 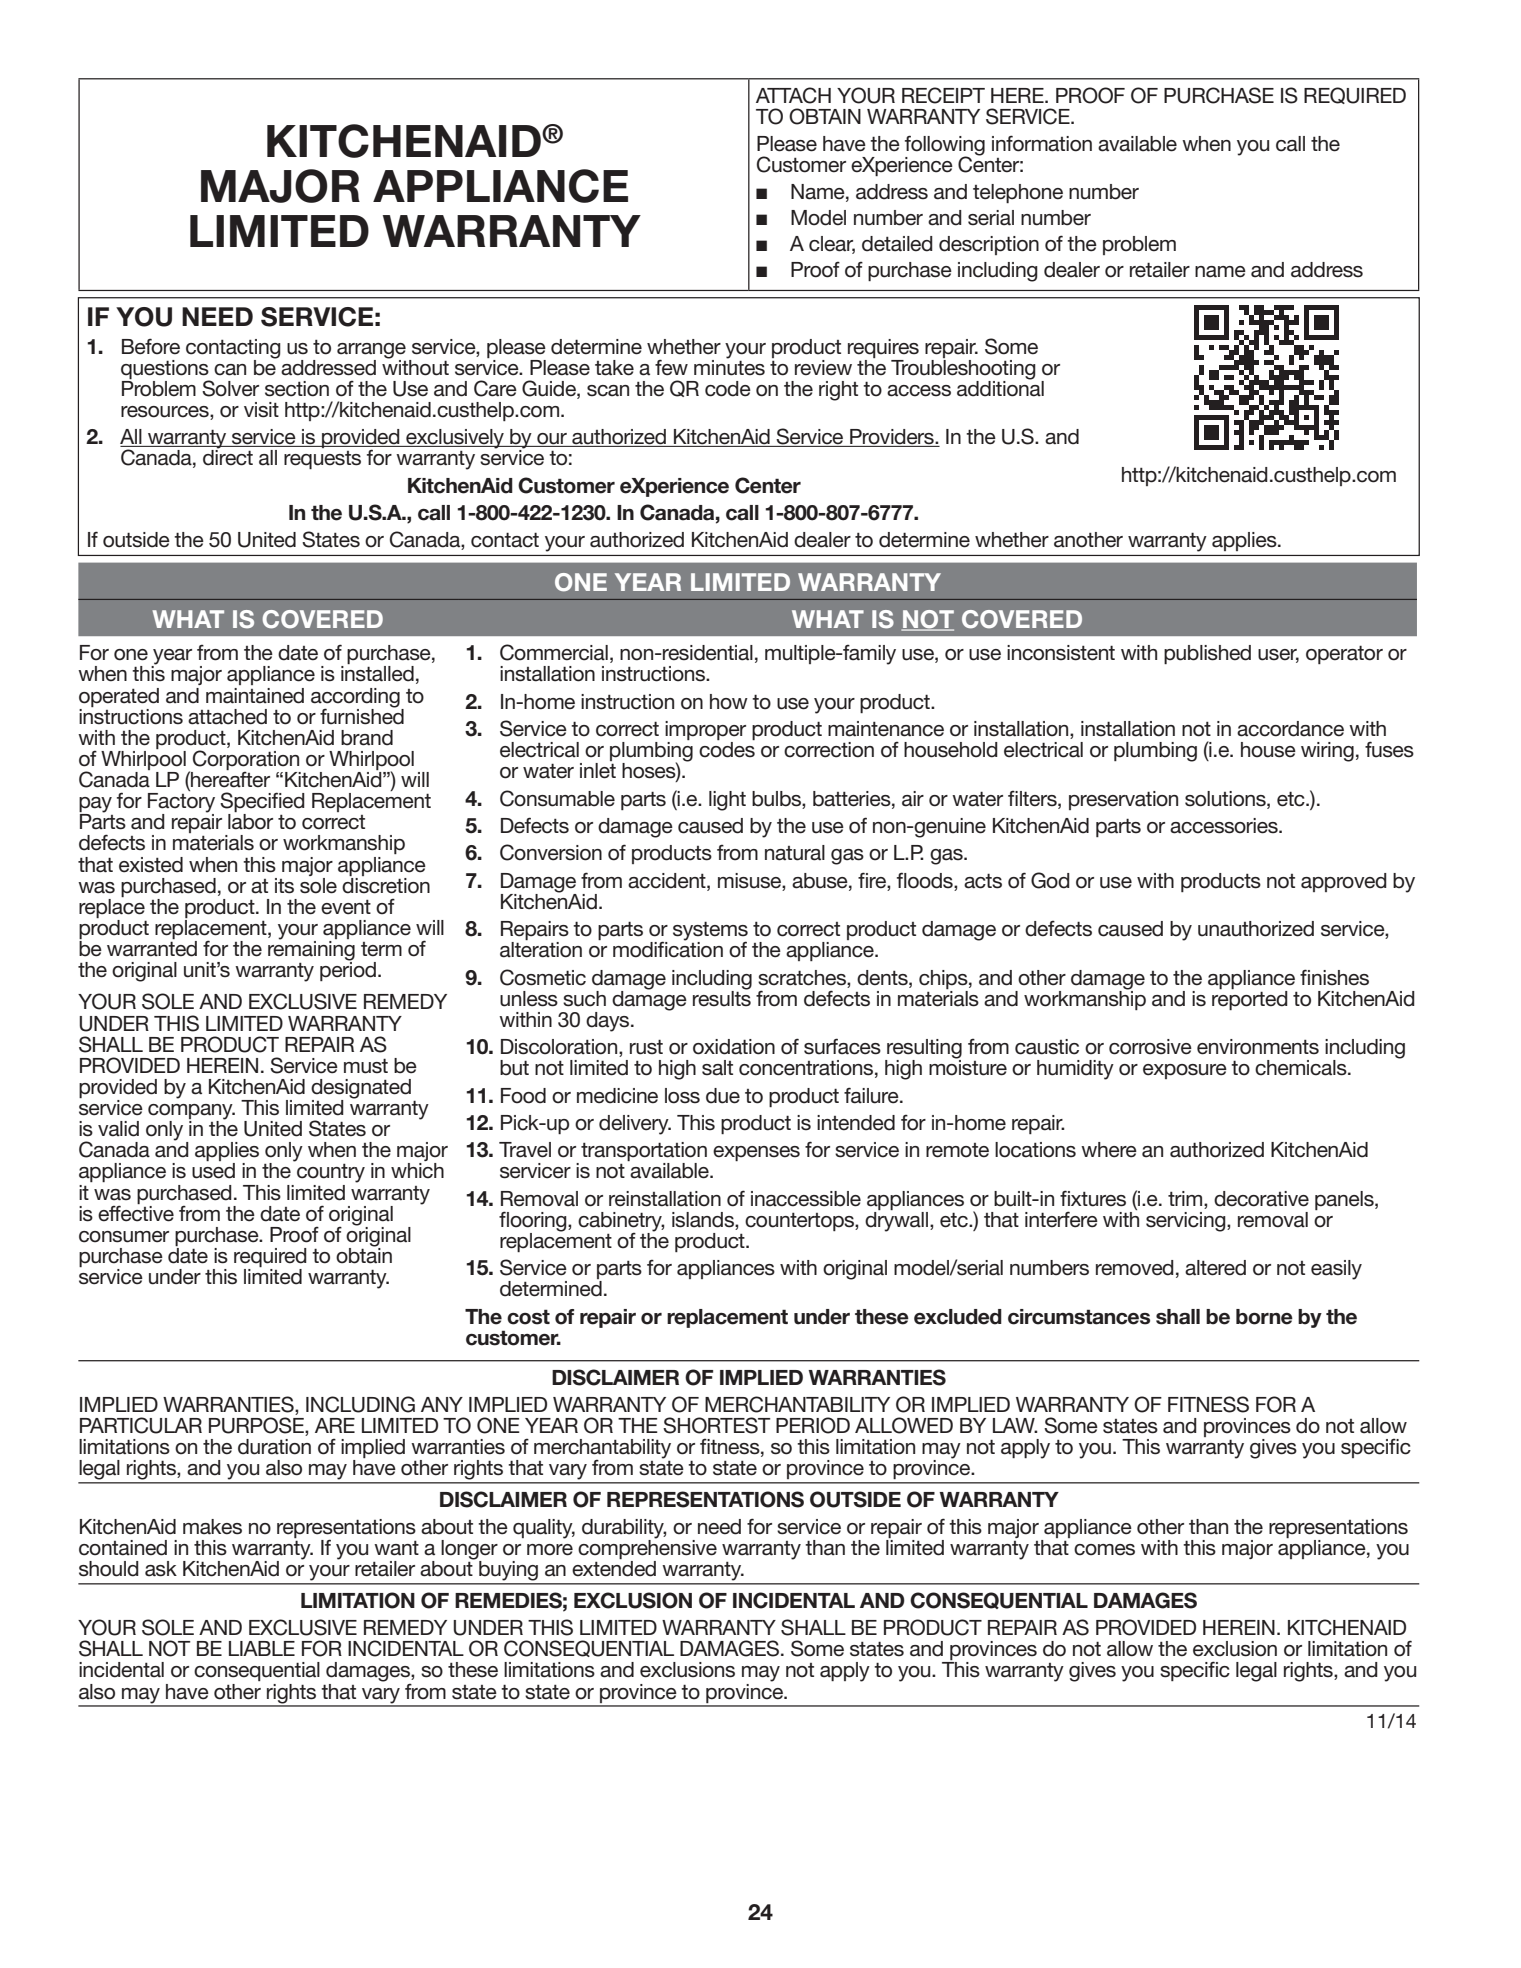 I want to click on LIABLE, so click(x=262, y=1648).
